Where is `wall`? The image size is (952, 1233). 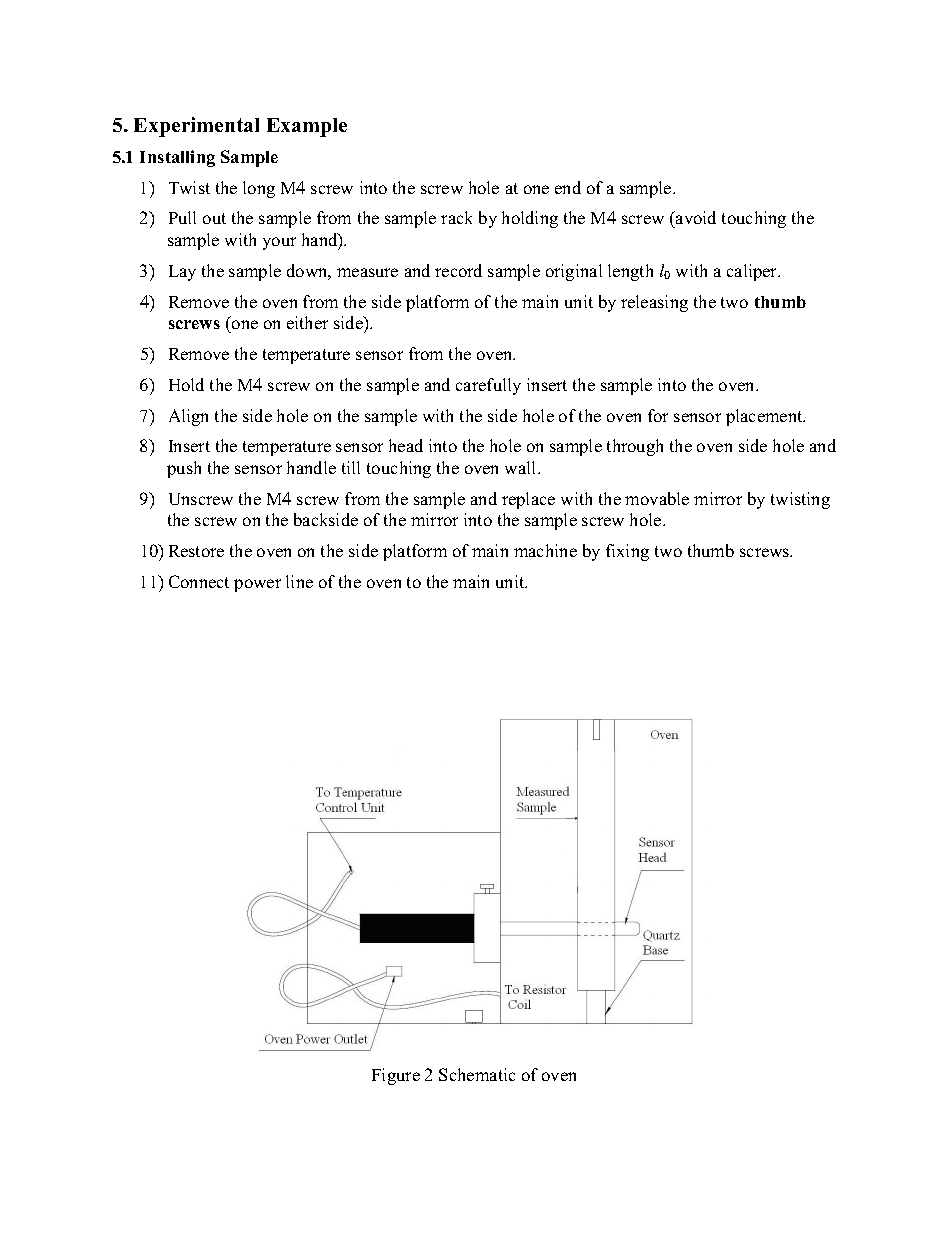 wall is located at coordinates (522, 467).
